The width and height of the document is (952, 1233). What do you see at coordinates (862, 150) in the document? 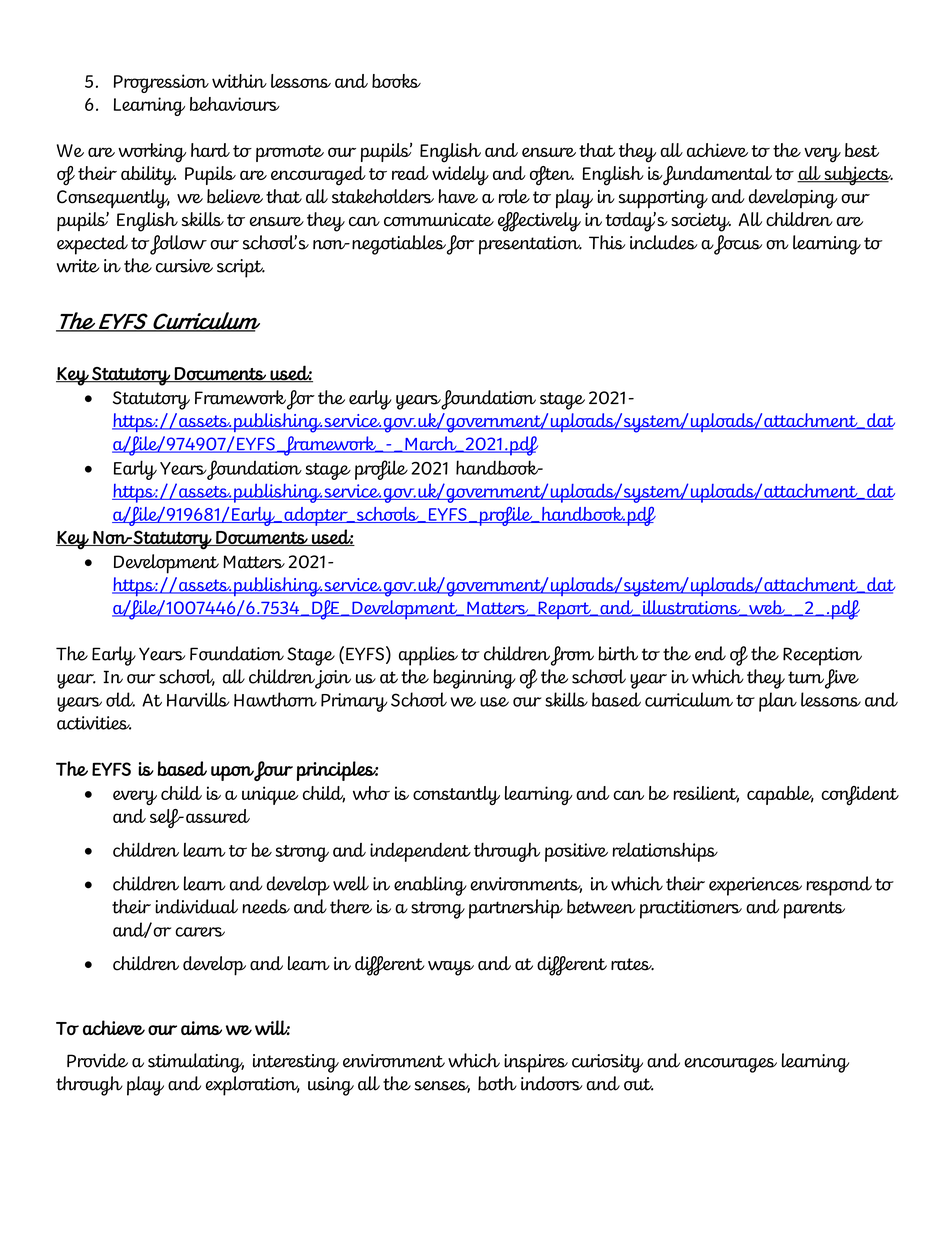
I see `best` at bounding box center [862, 150].
